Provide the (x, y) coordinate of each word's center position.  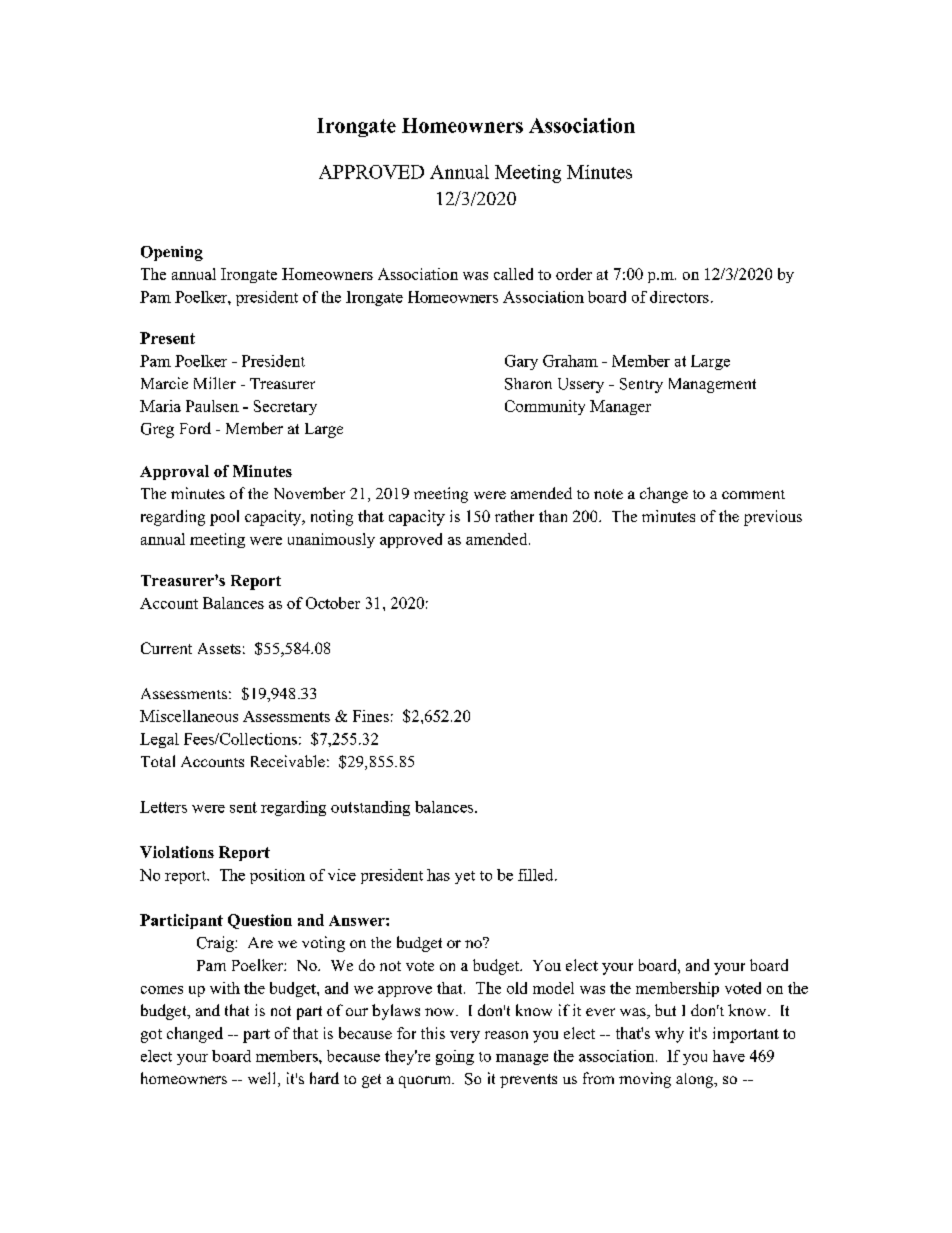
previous (773, 518)
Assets (219, 648)
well (263, 1079)
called (513, 274)
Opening (172, 253)
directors (679, 297)
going (455, 1057)
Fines (371, 716)
